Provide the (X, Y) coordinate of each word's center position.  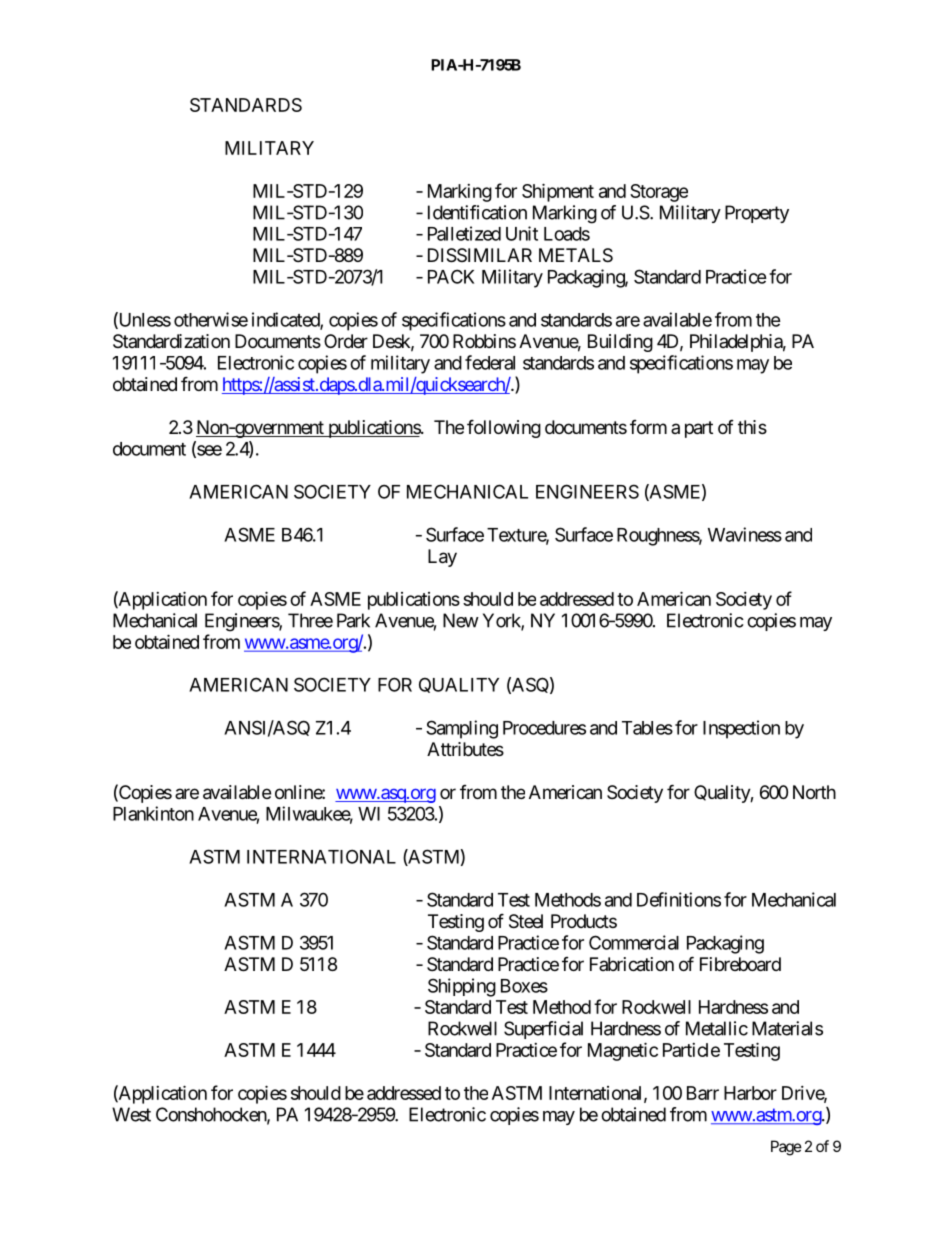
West (131, 1114)
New (461, 620)
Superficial (543, 1030)
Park (353, 620)
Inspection (741, 729)
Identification (477, 212)
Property (757, 214)
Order (346, 341)
